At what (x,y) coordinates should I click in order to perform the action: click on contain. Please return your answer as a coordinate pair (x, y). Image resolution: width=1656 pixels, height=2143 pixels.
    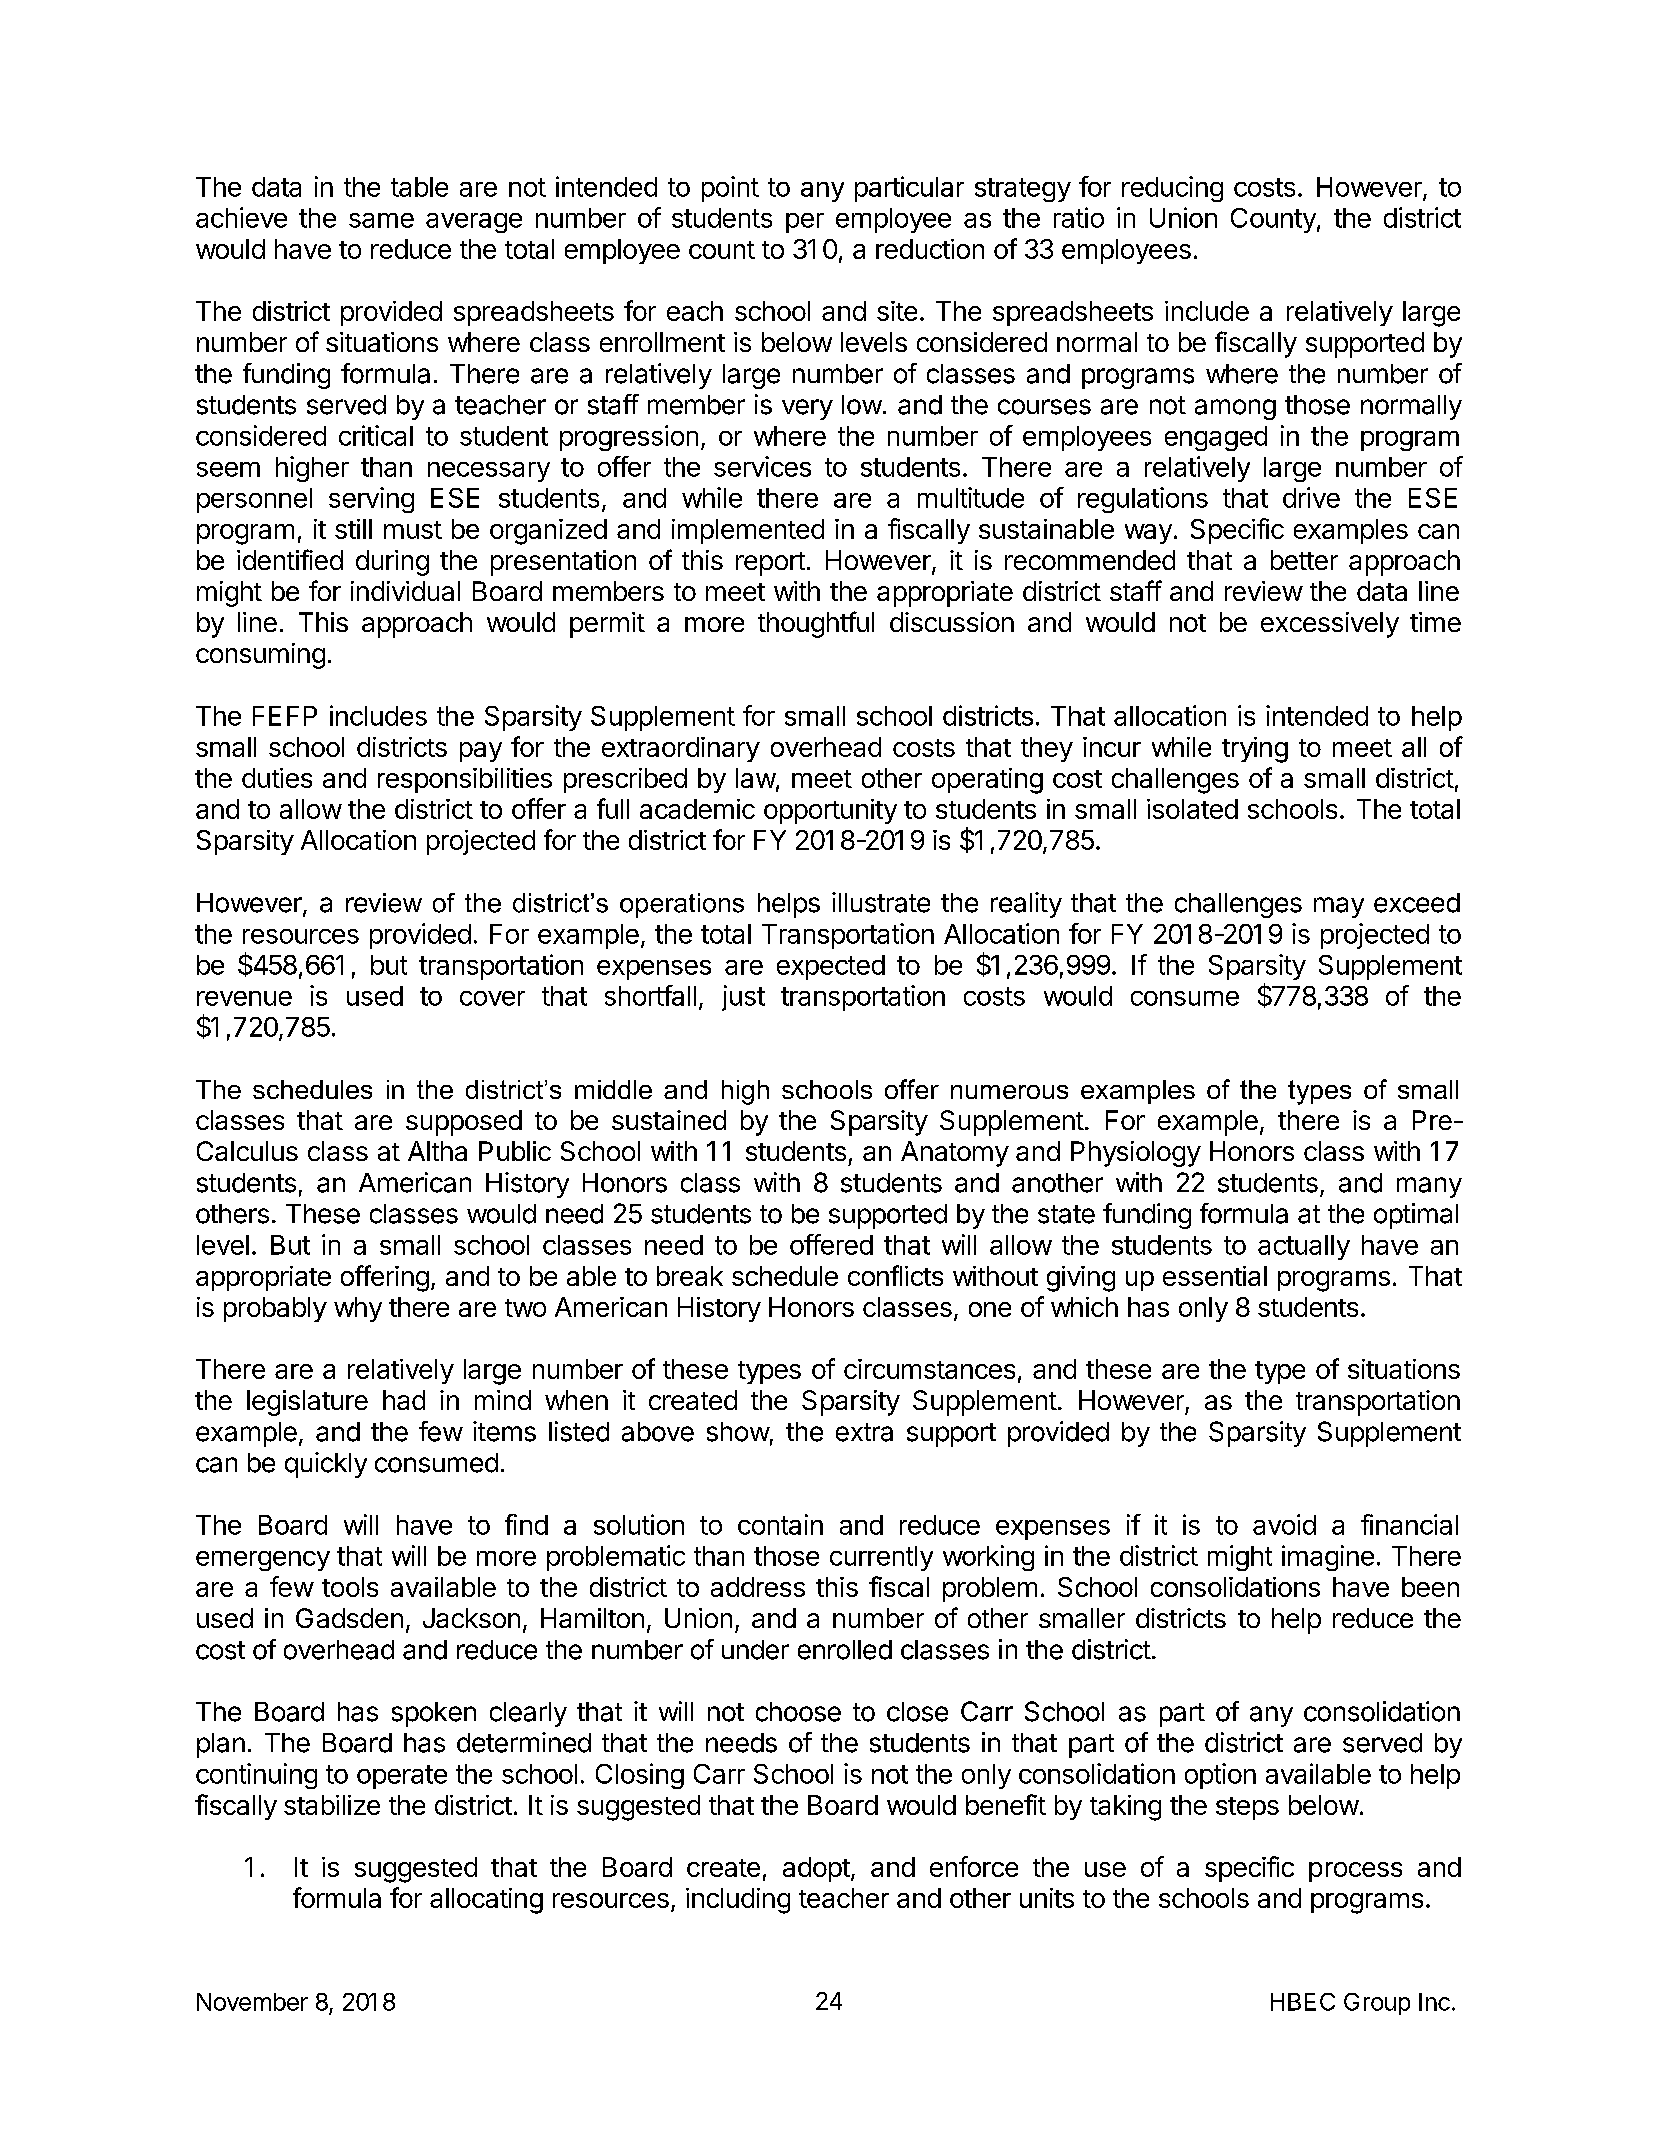
    Looking at the image, I should click on (780, 1524).
